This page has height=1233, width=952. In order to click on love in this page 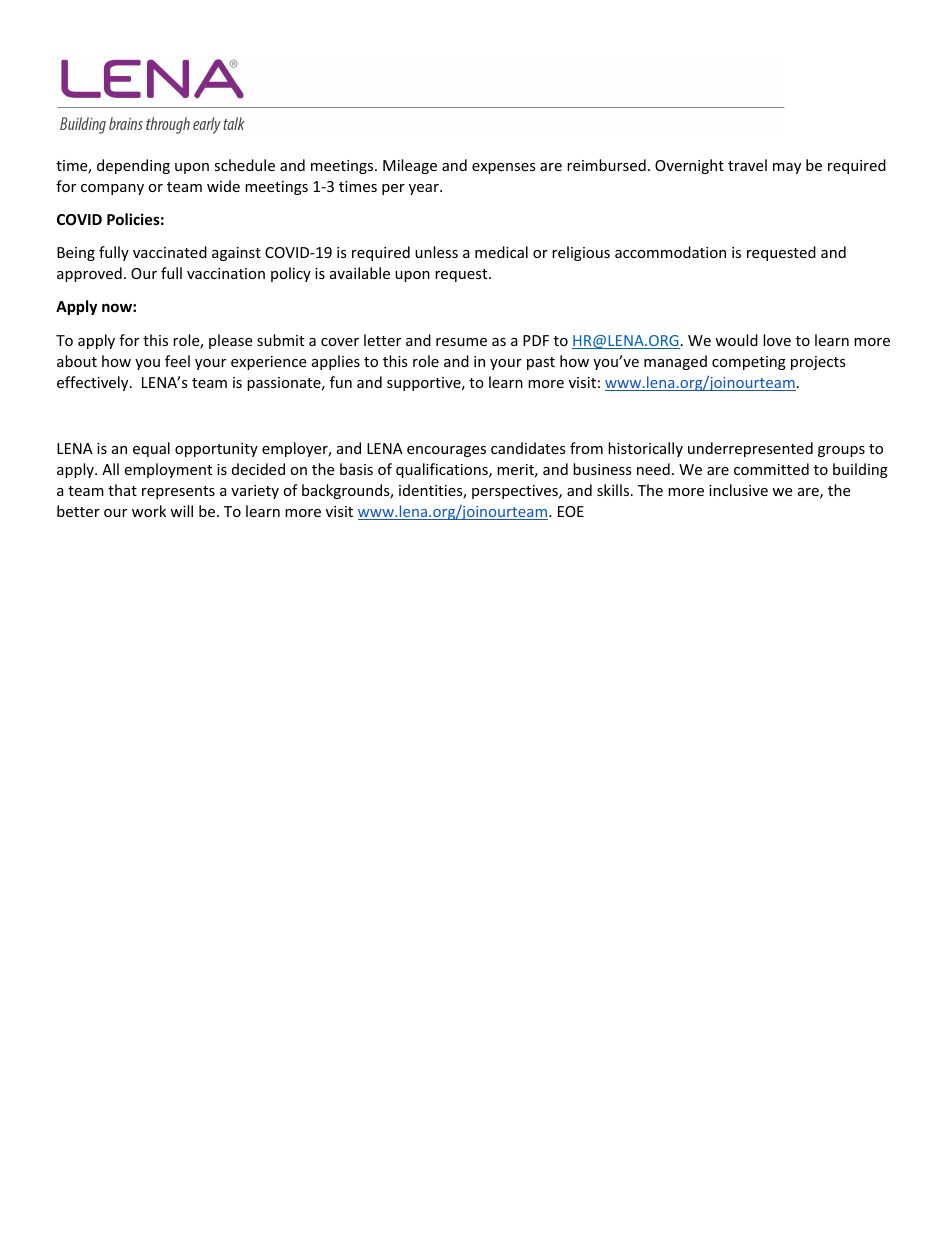, I will do `click(777, 340)`.
